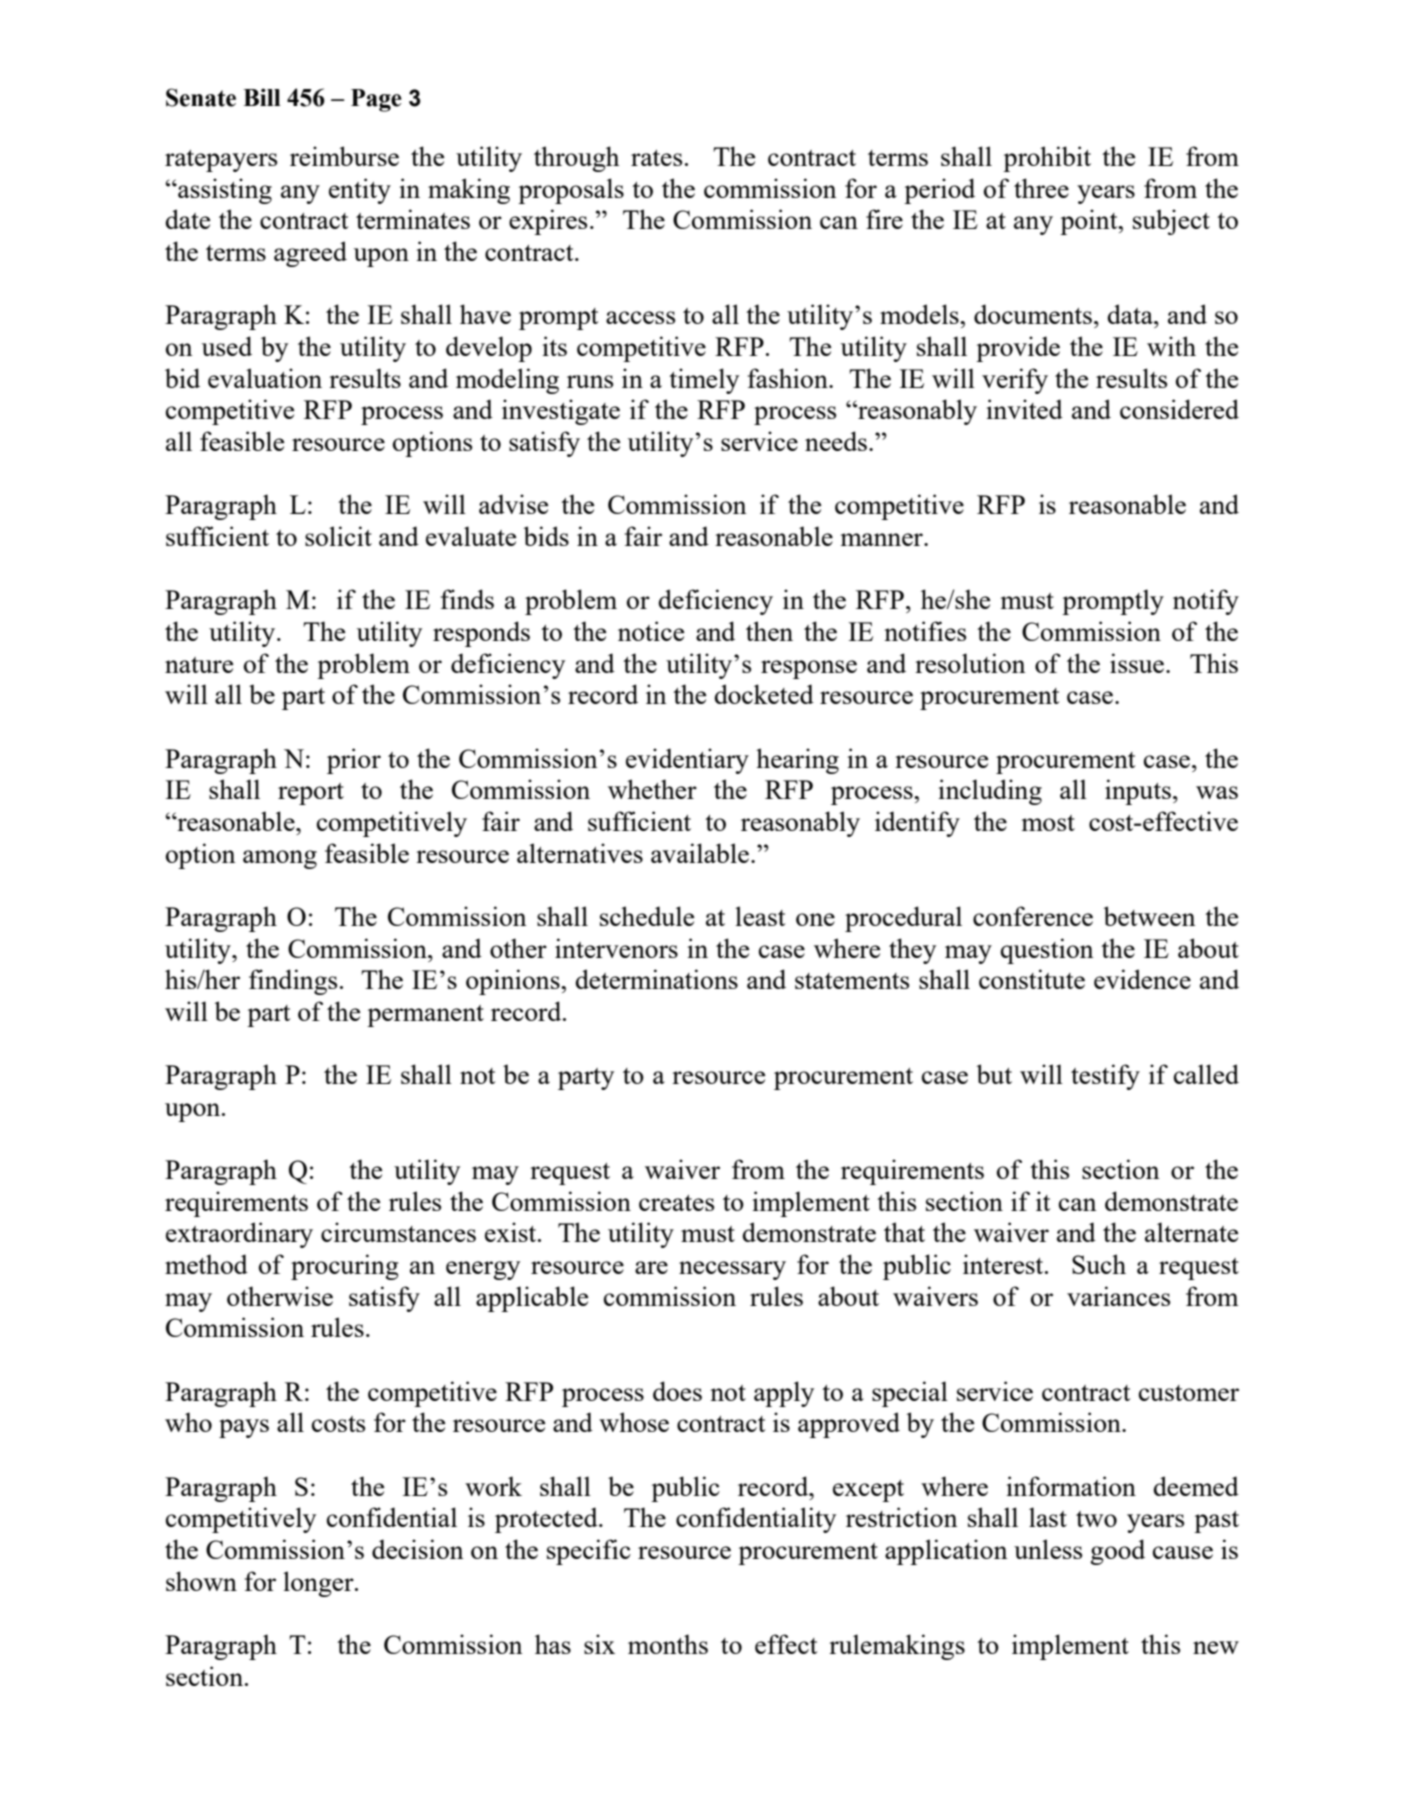  I want to click on rates, so click(656, 158).
